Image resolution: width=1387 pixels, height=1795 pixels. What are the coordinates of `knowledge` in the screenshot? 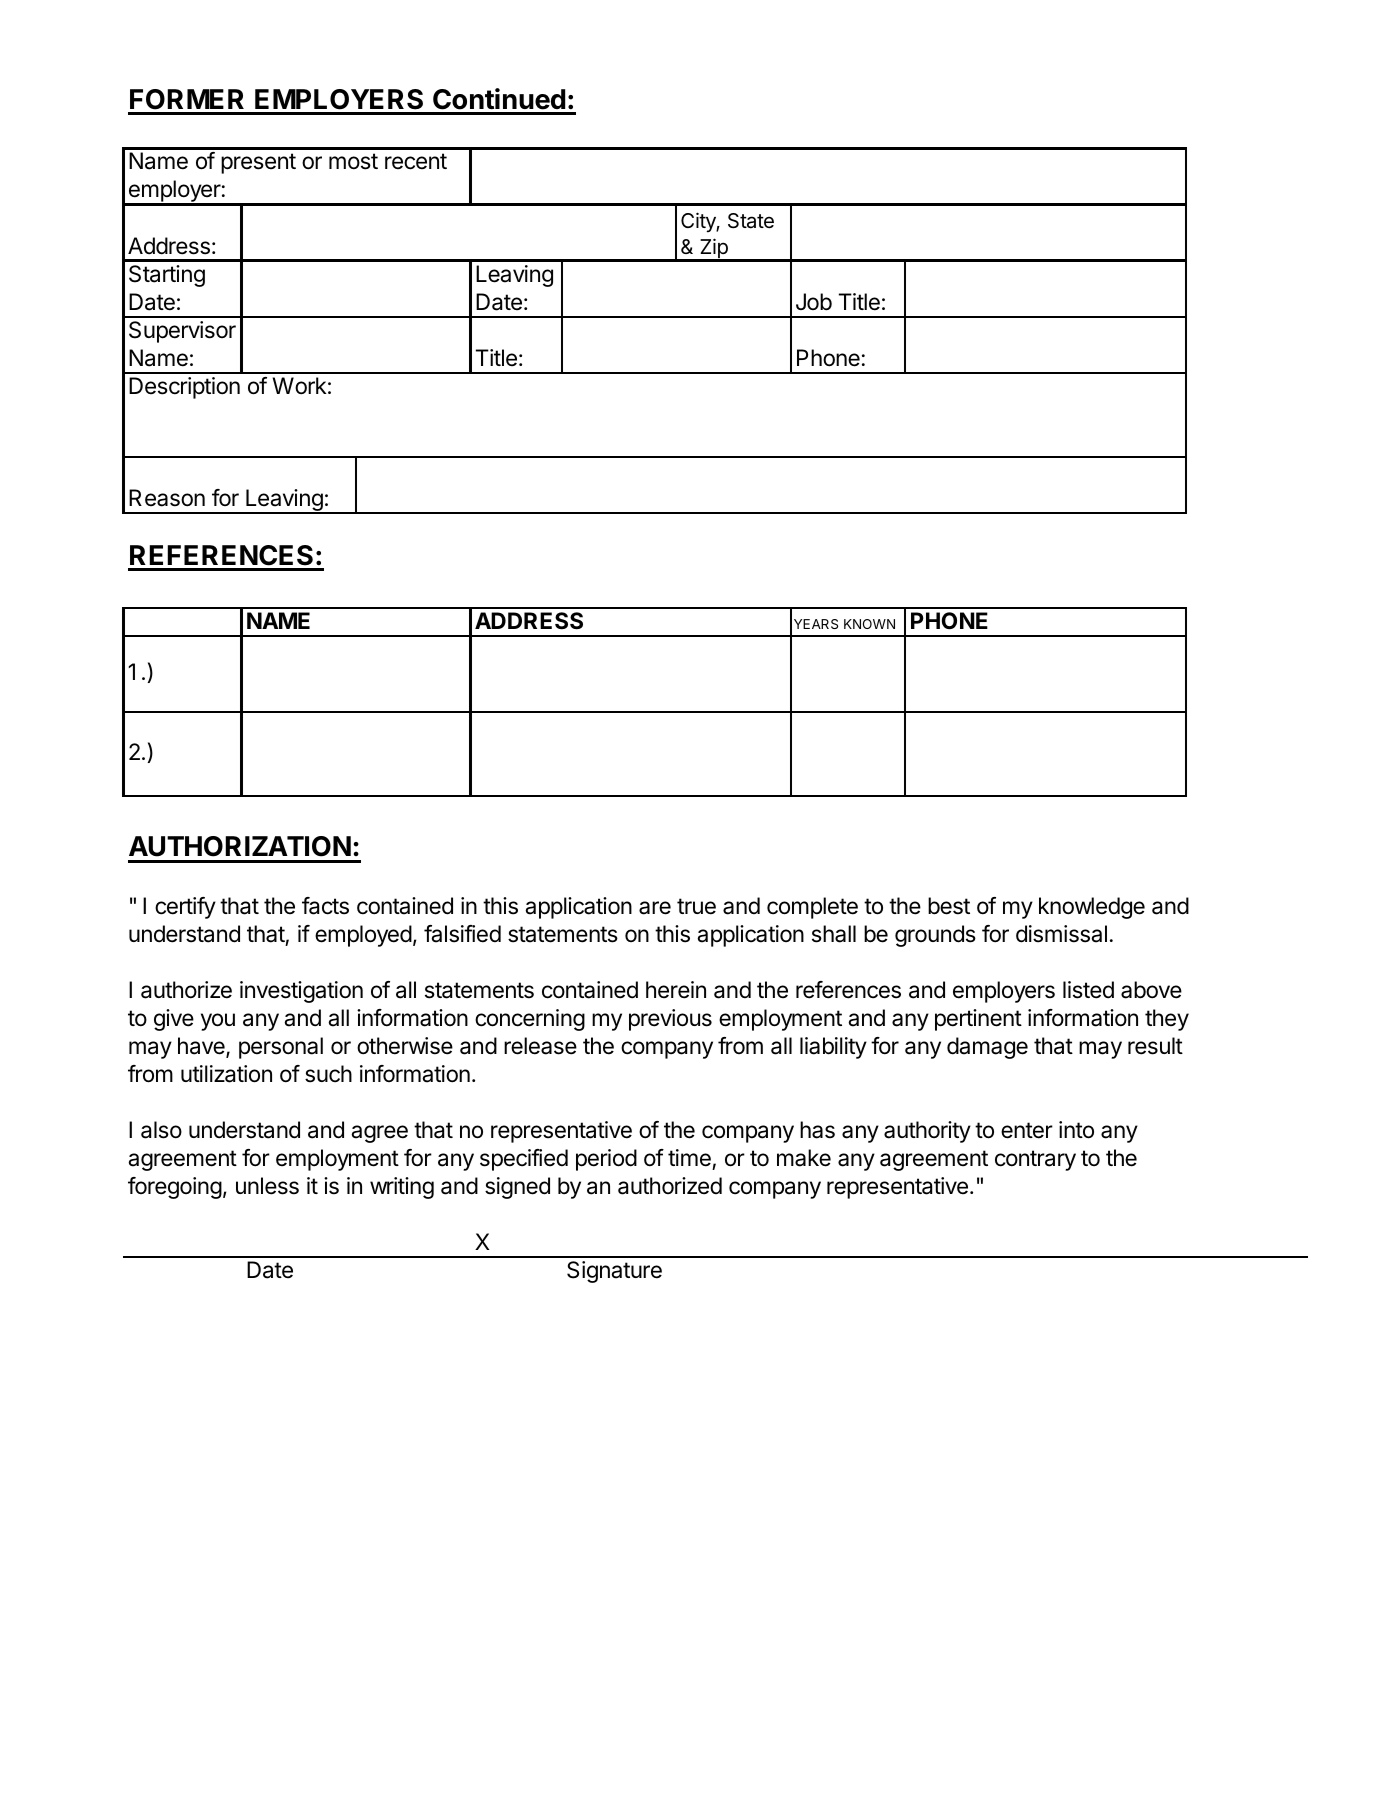 It's located at (1092, 908).
